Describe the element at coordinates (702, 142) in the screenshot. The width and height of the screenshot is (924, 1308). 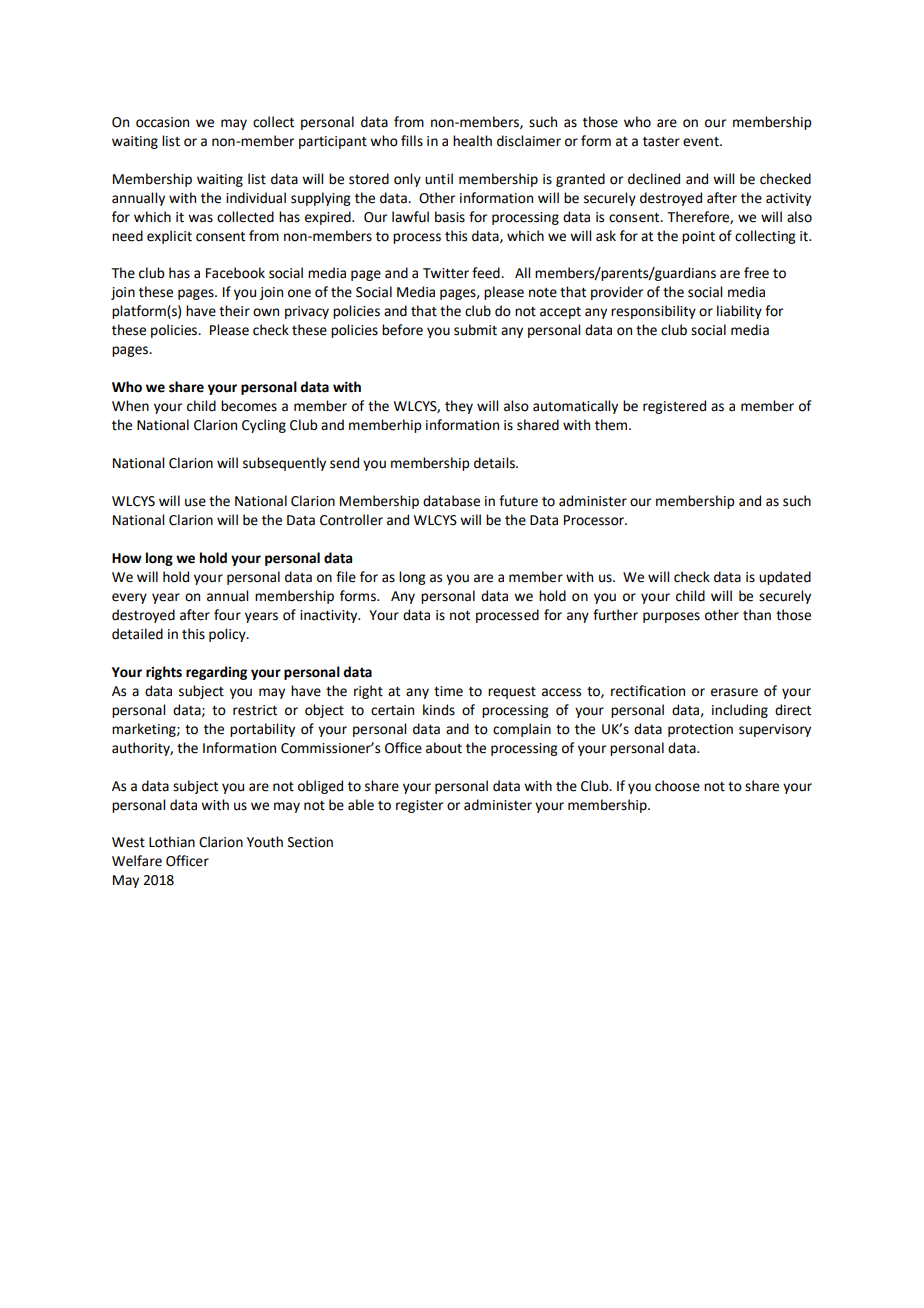
I see `event` at that location.
